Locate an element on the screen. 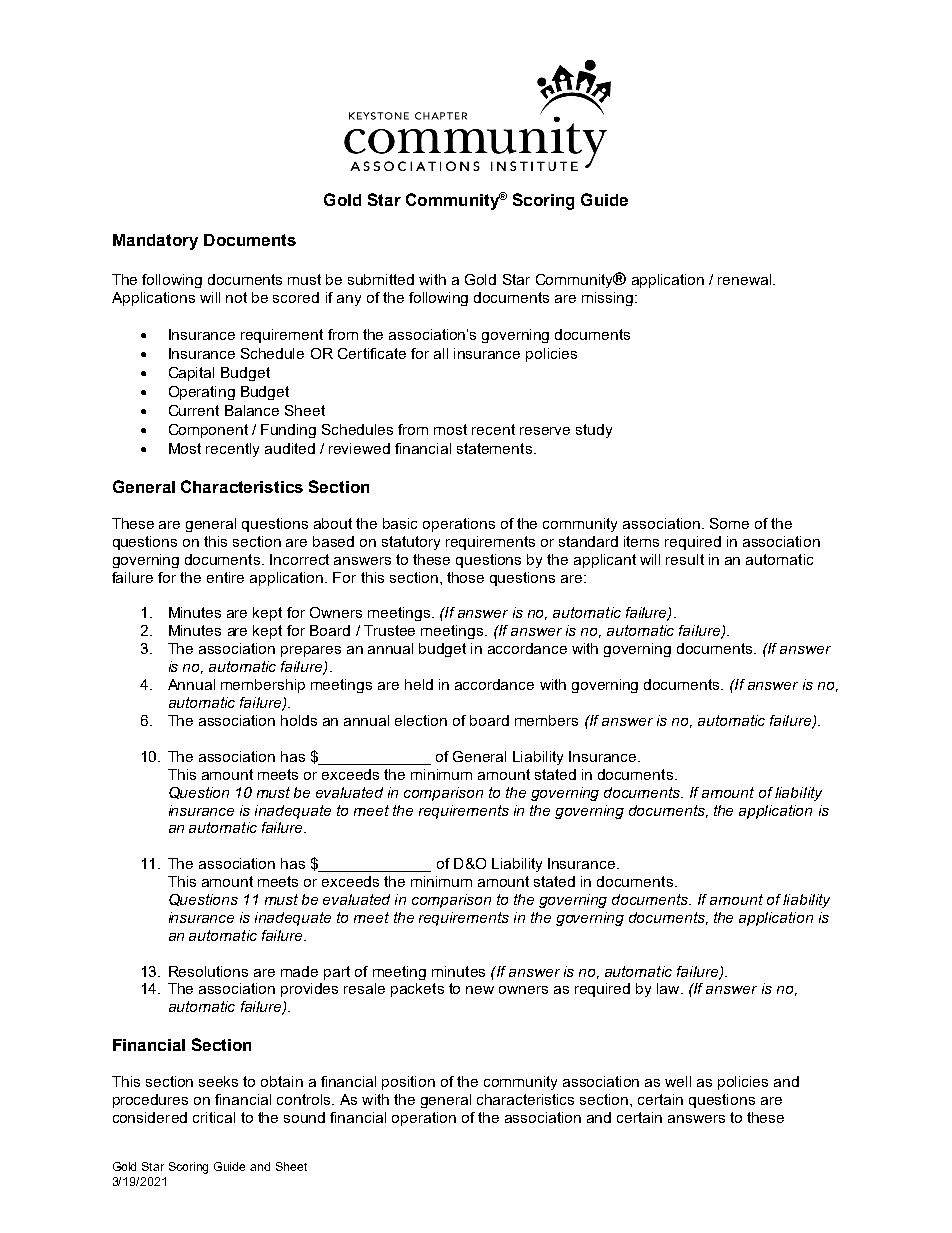 This screenshot has height=1233, width=952. position is located at coordinates (408, 1083).
